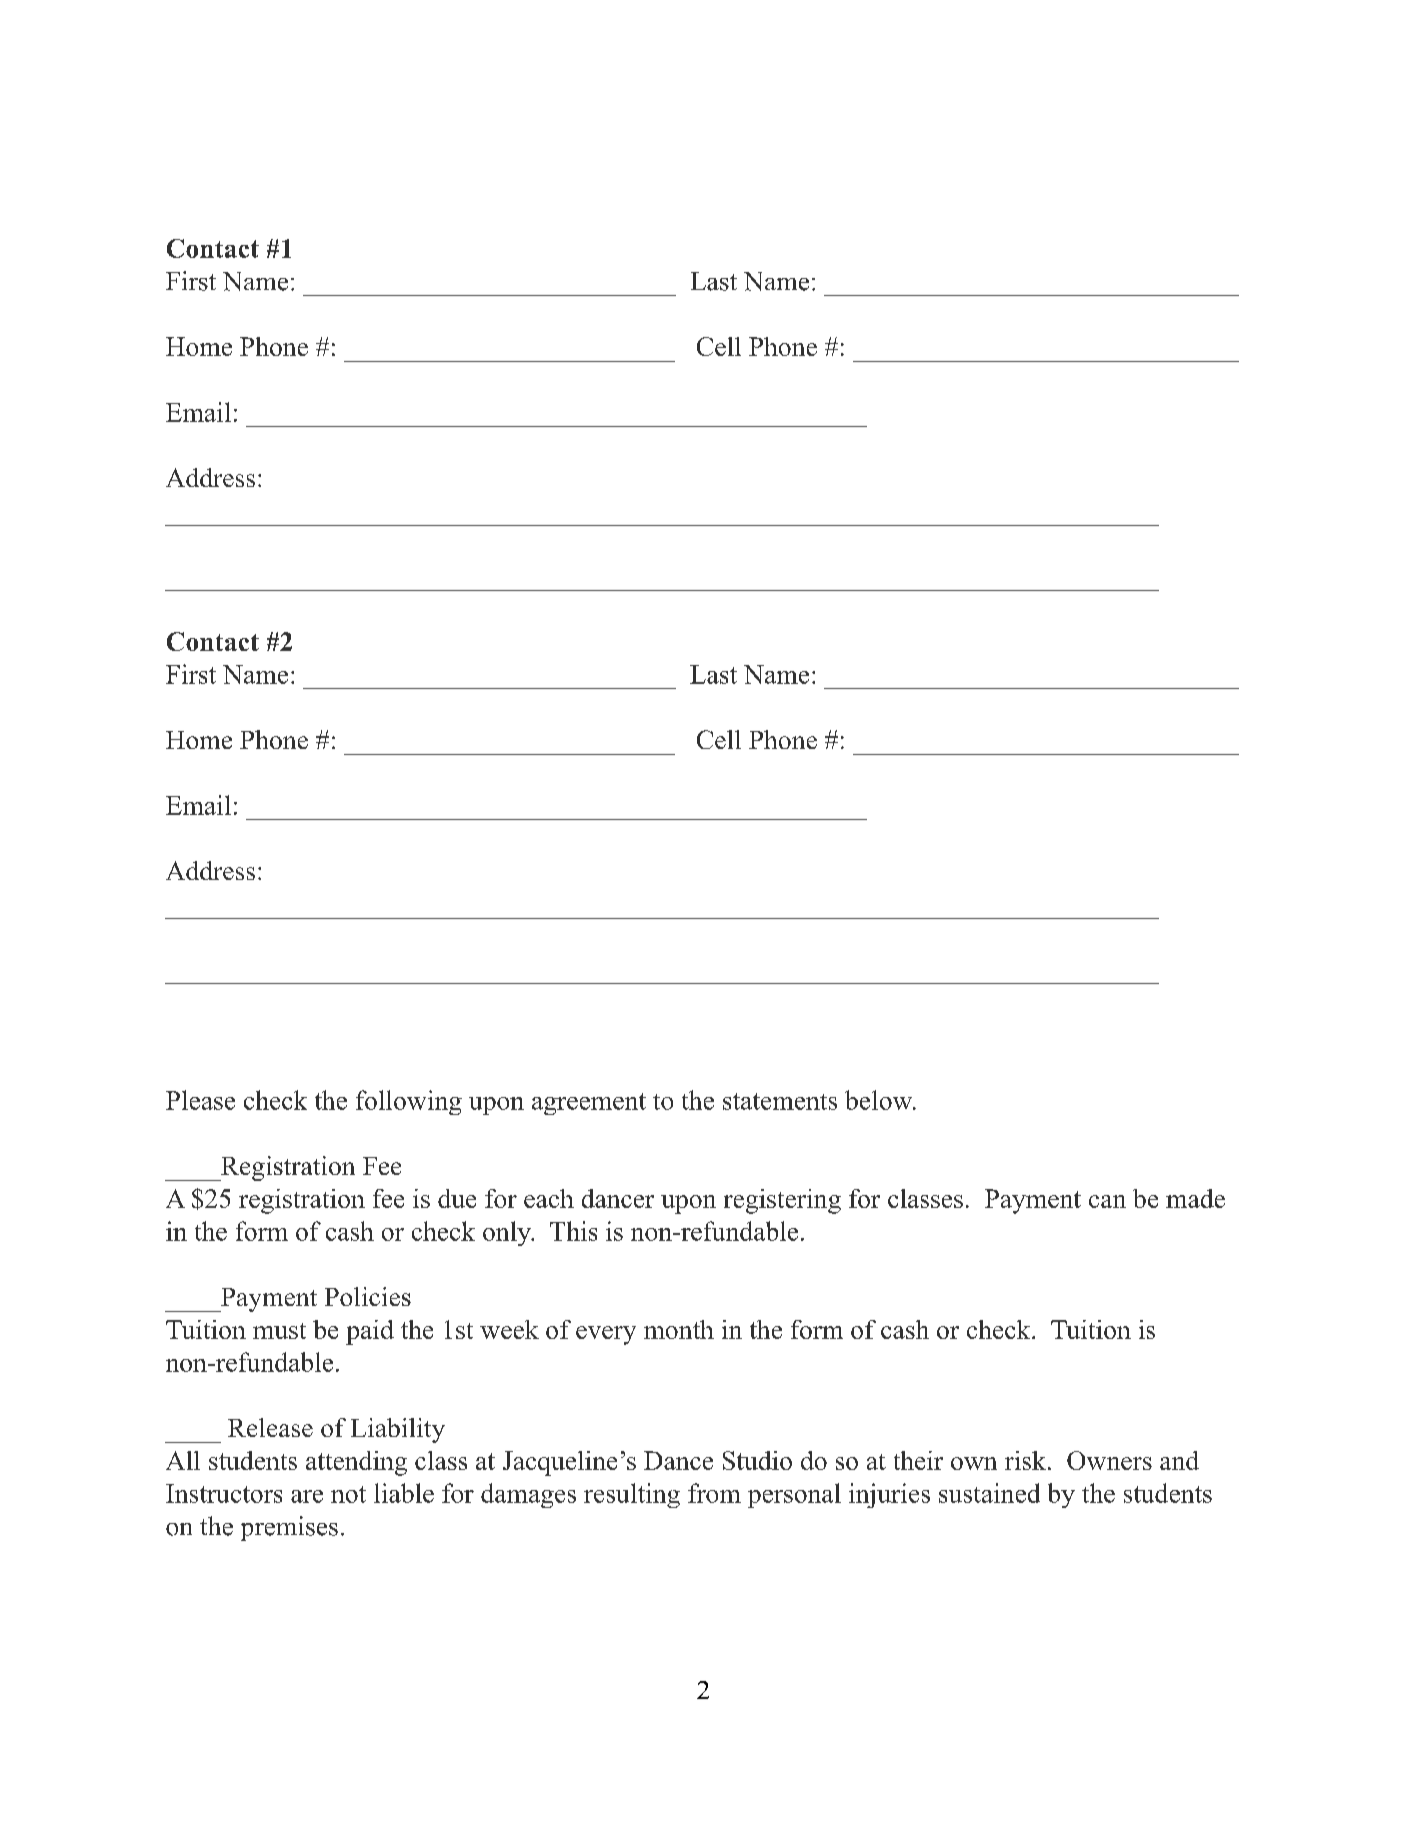 This image has width=1407, height=1821. I want to click on every, so click(606, 1335).
